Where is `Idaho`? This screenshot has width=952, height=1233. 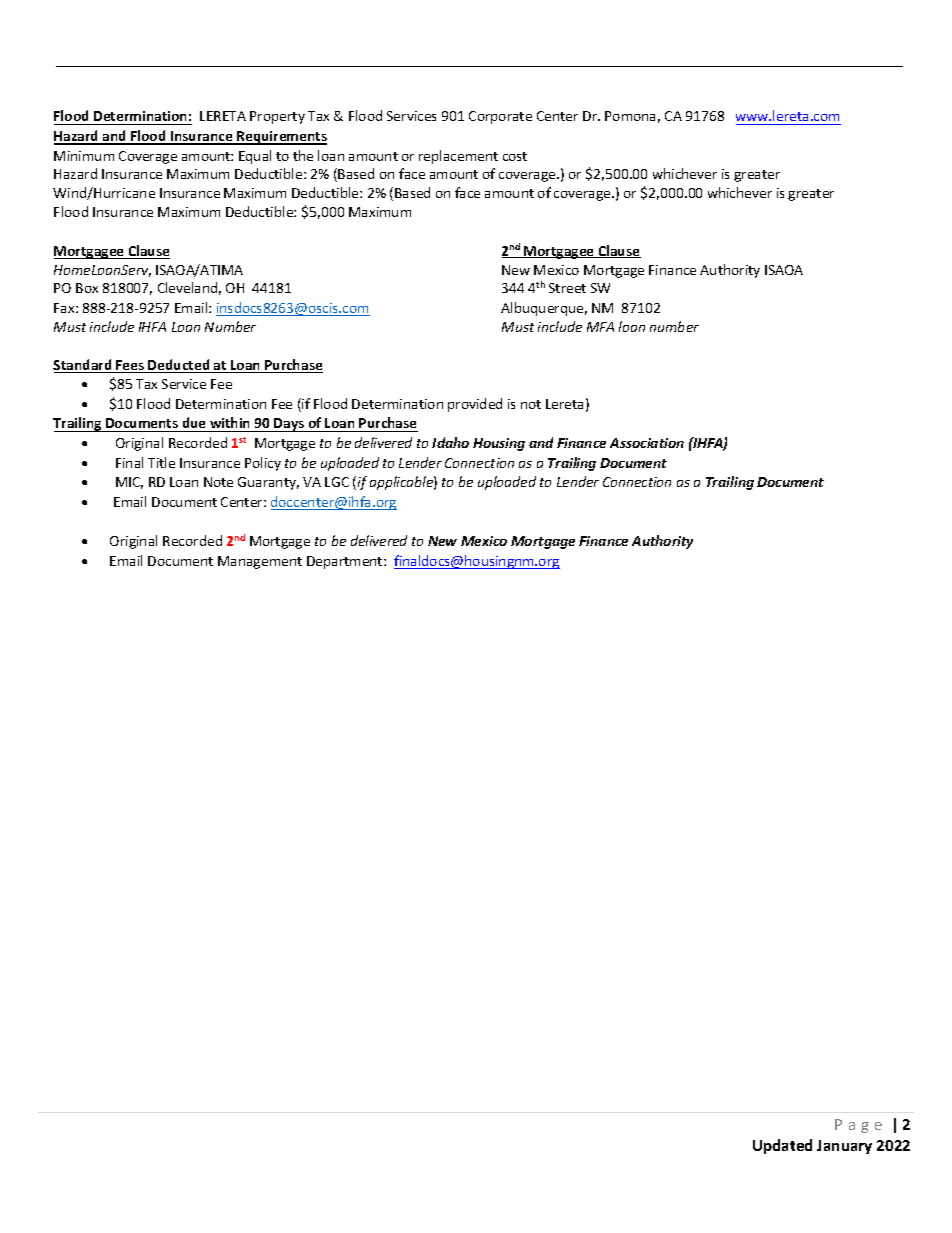
Idaho is located at coordinates (450, 442).
